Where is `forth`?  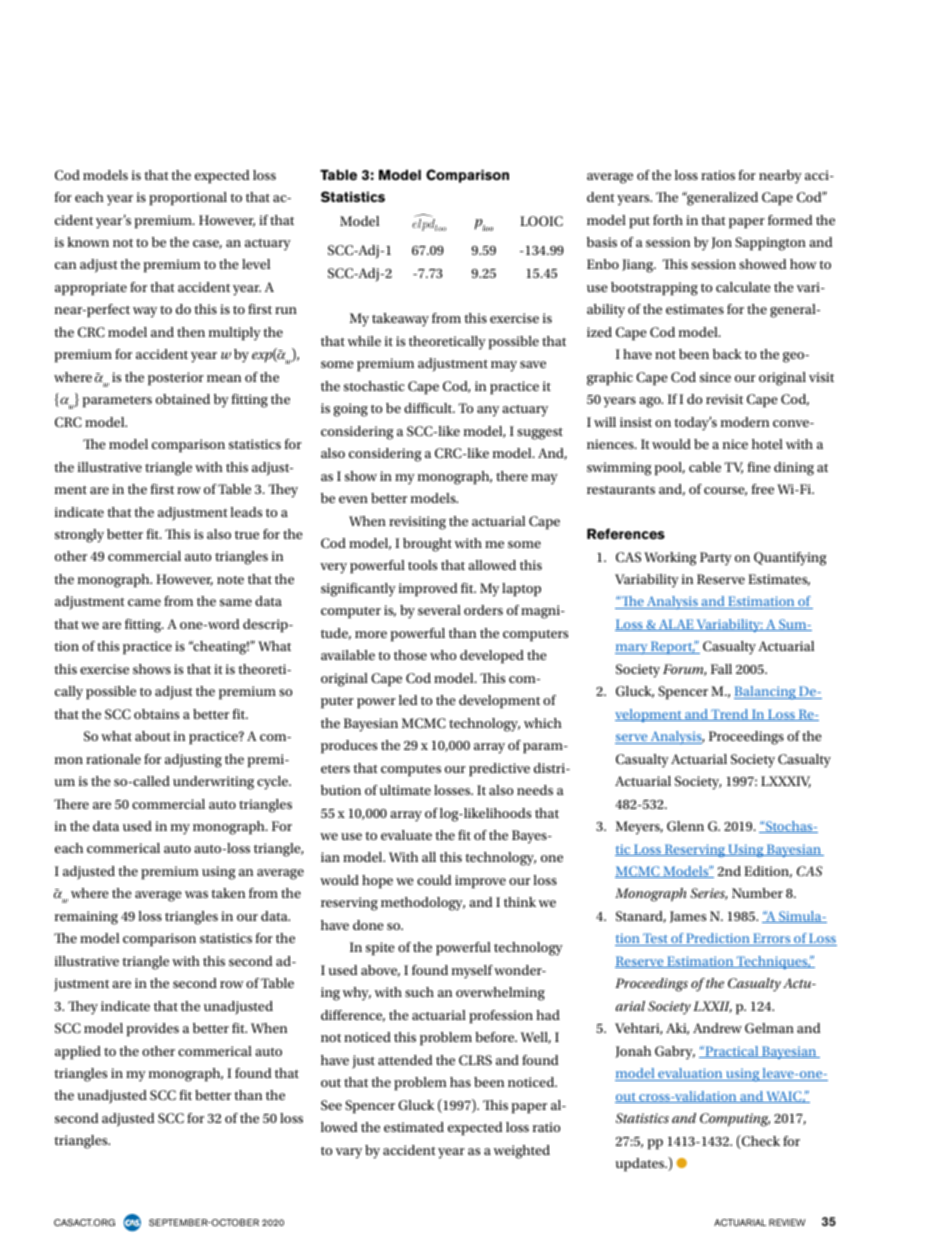 forth is located at coordinates (668, 220).
